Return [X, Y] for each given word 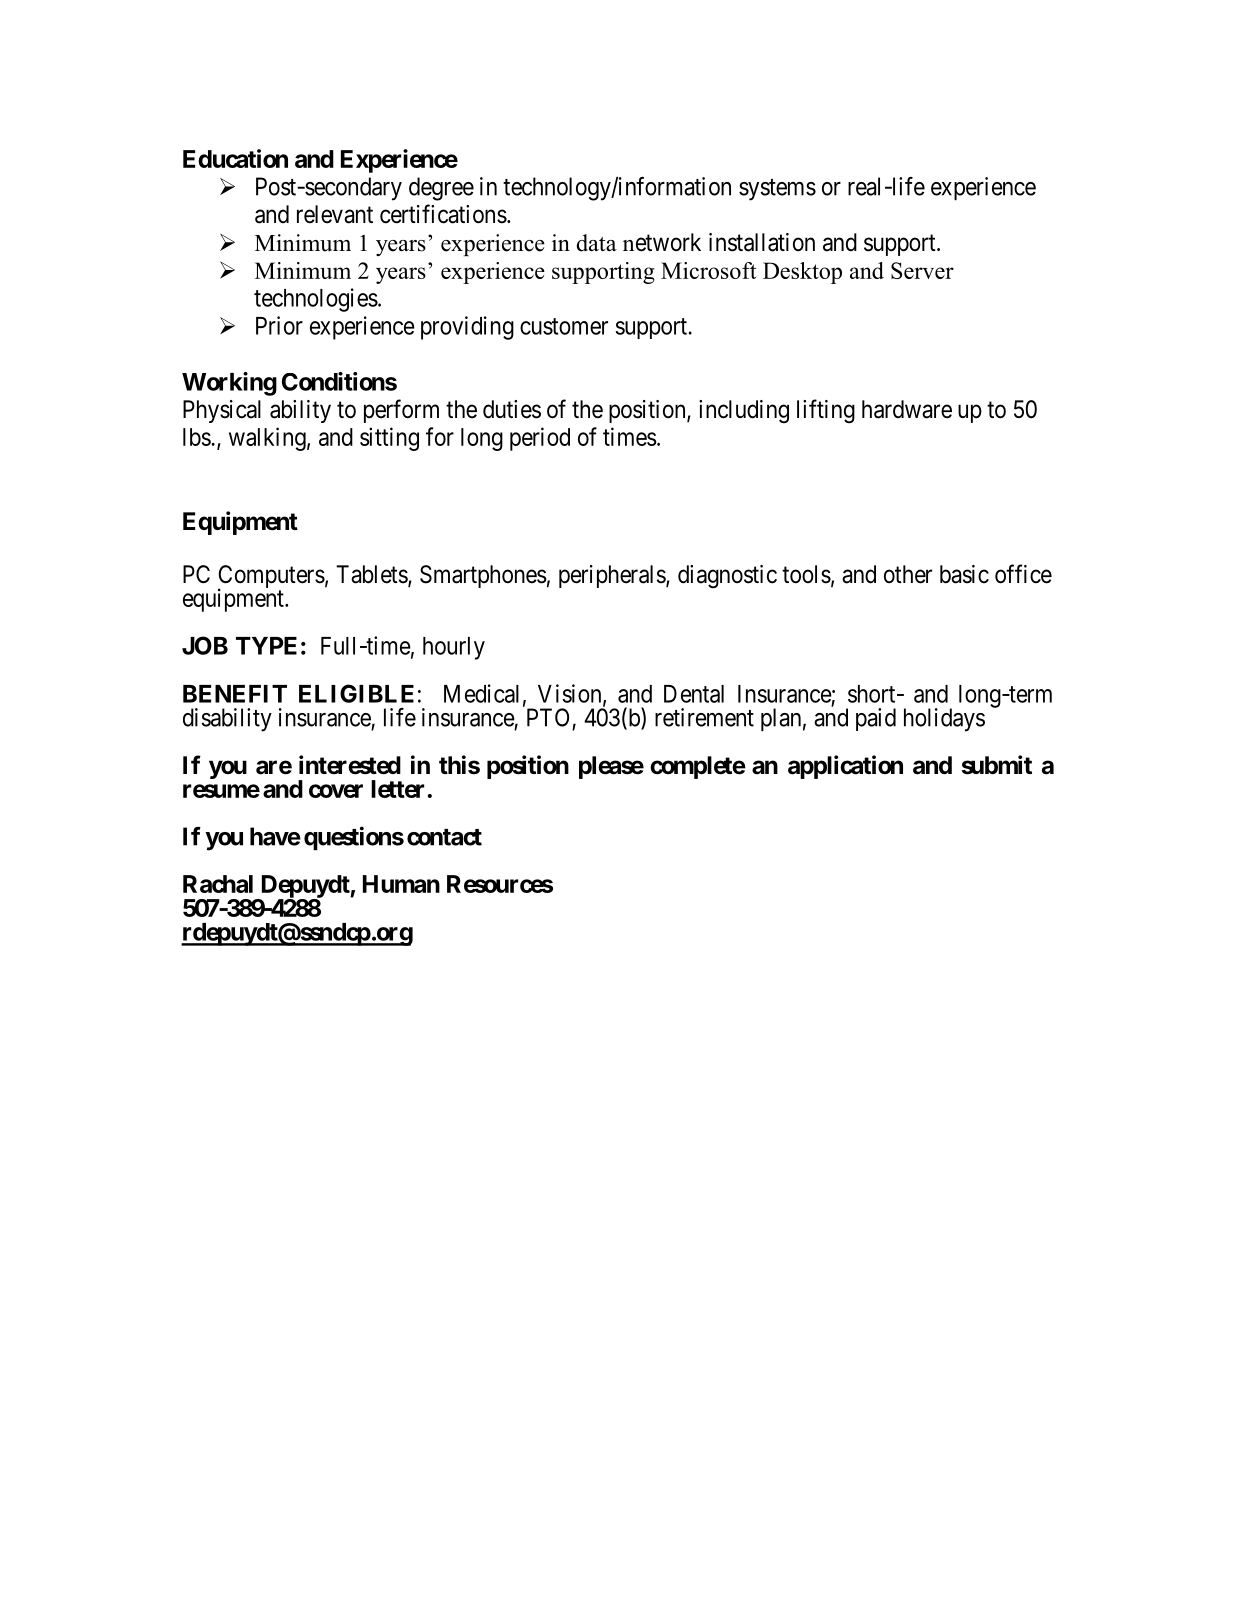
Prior [279, 325]
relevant [335, 214]
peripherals [613, 576]
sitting [389, 439]
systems [777, 190]
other [908, 574]
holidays [944, 720]
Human [401, 884]
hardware [907, 409]
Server [922, 270]
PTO [548, 717]
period [540, 439]
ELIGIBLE [356, 693]
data [597, 243]
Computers [271, 578]
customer [564, 326]
